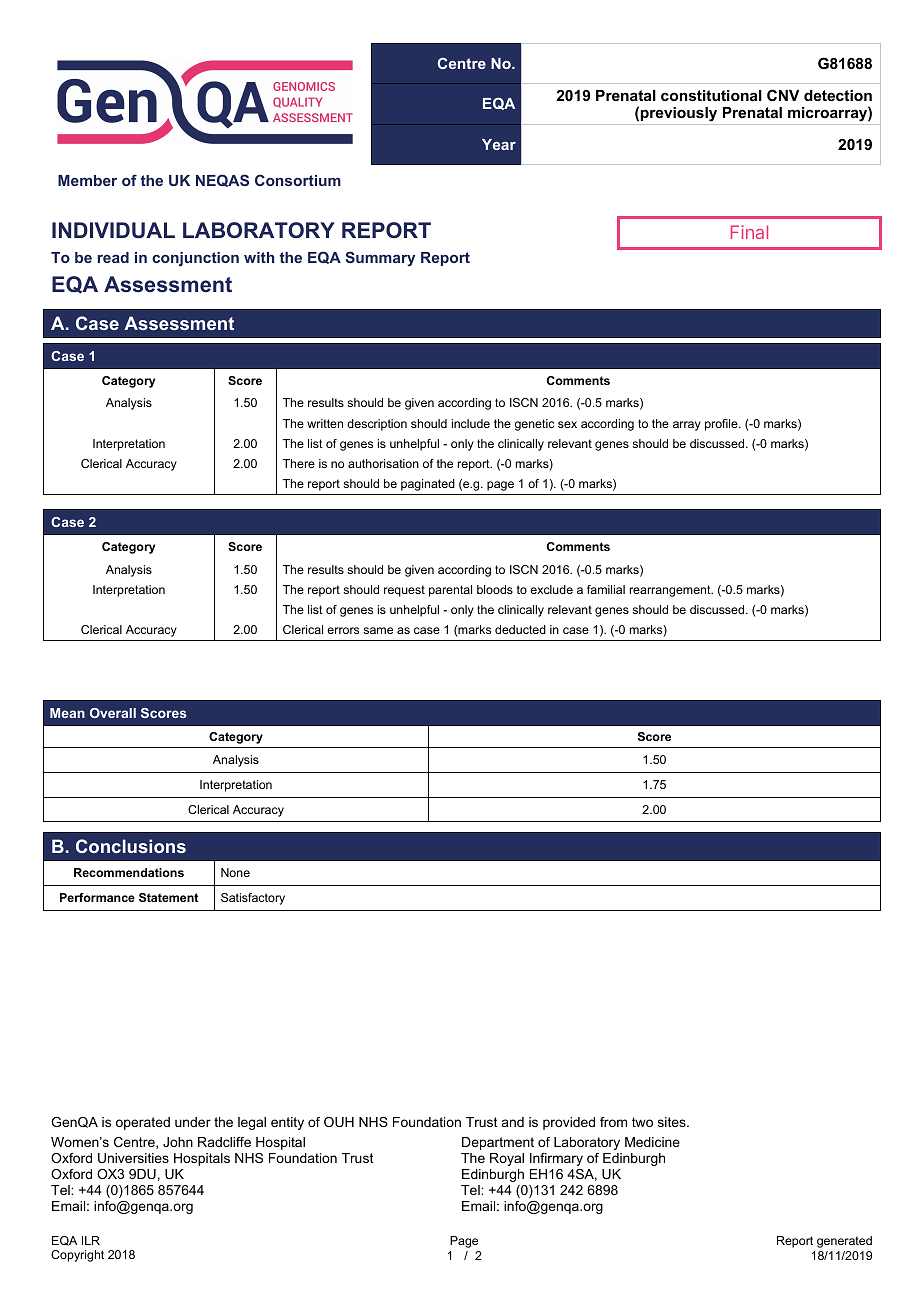  Describe the element at coordinates (520, 629) in the image. I see `deducted` at that location.
